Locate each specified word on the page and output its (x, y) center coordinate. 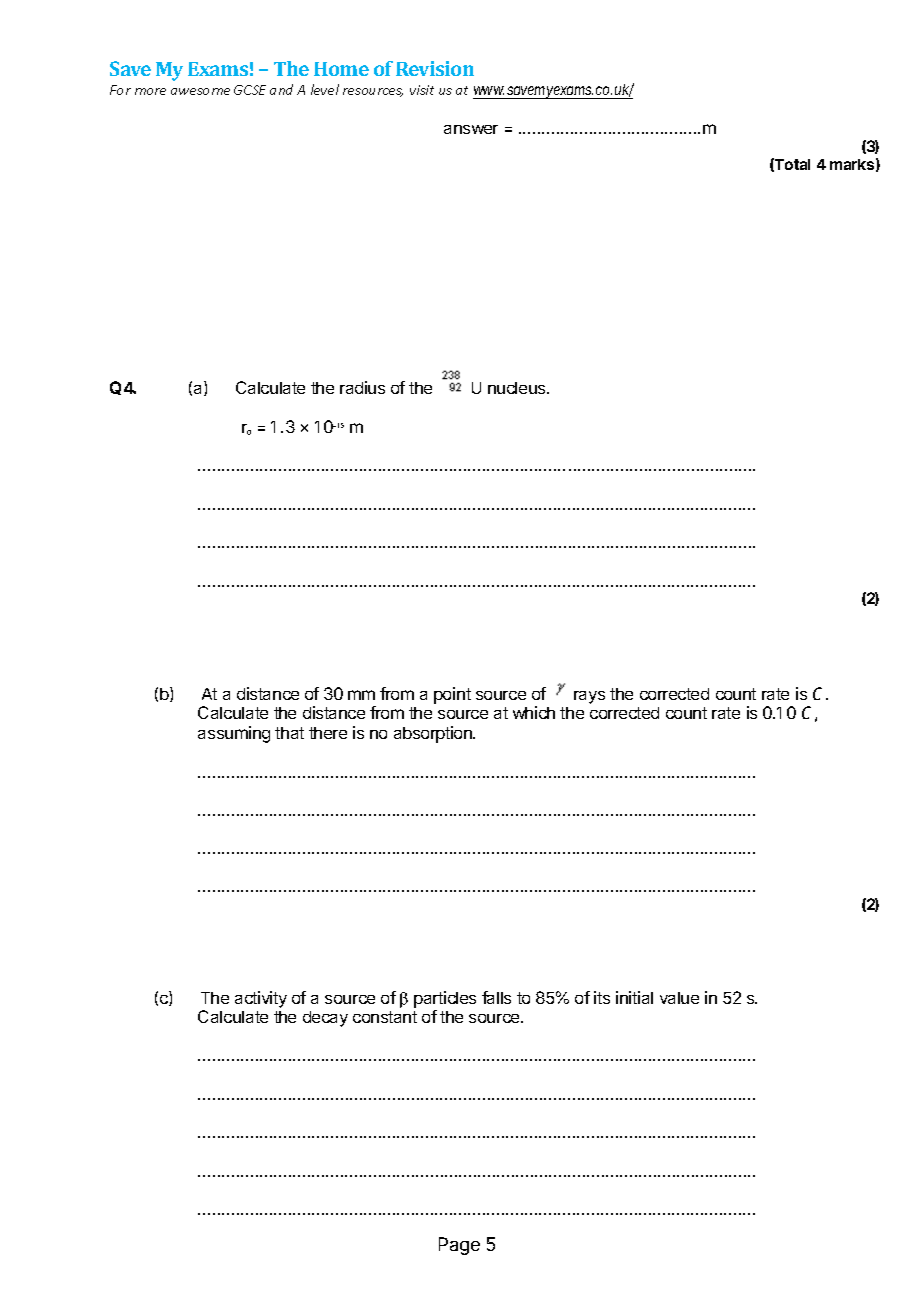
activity (261, 999)
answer (471, 129)
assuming (234, 734)
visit (422, 90)
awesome (200, 91)
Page (459, 1246)
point (452, 695)
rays (589, 697)
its (602, 997)
